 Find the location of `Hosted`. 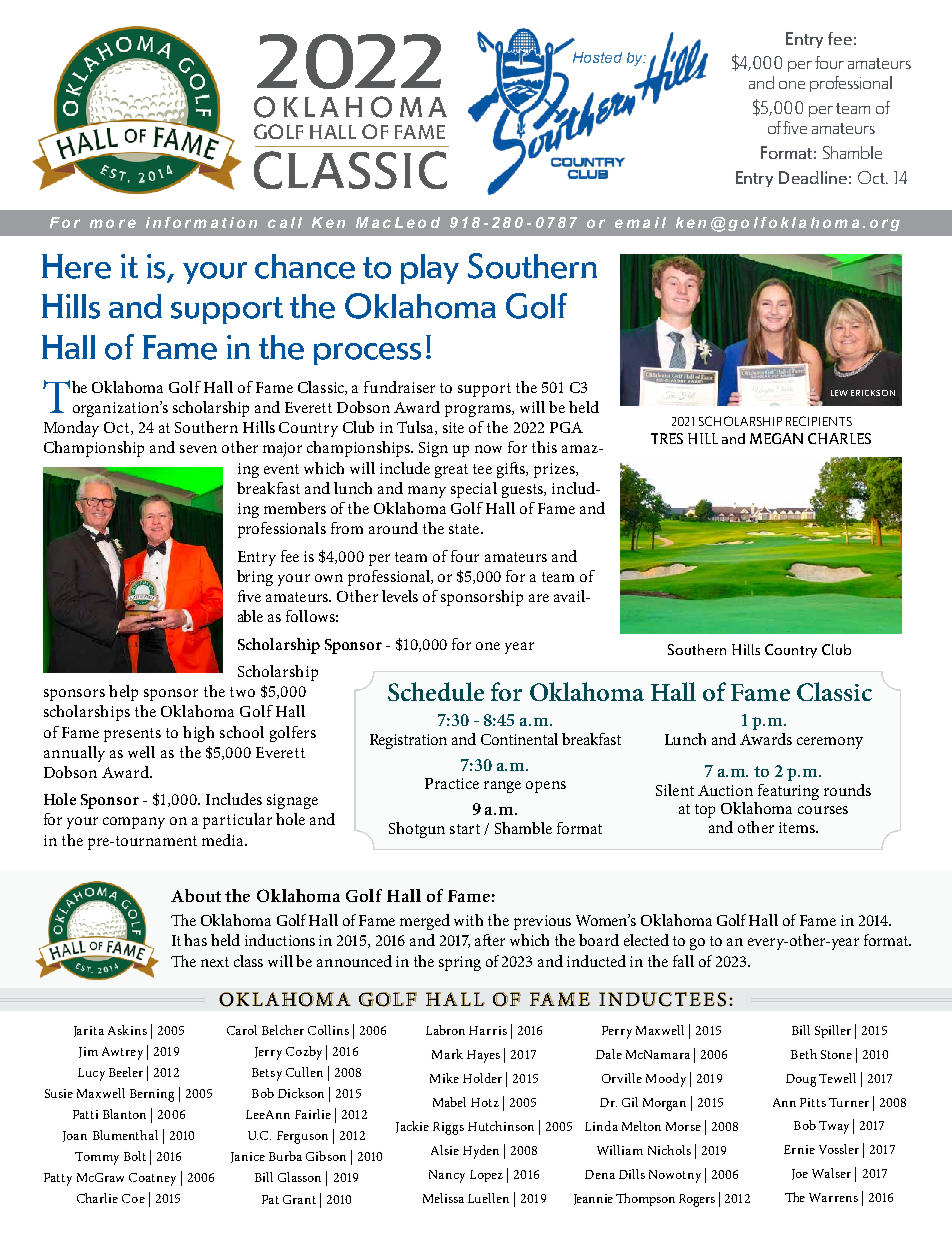

Hosted is located at coordinates (597, 57).
